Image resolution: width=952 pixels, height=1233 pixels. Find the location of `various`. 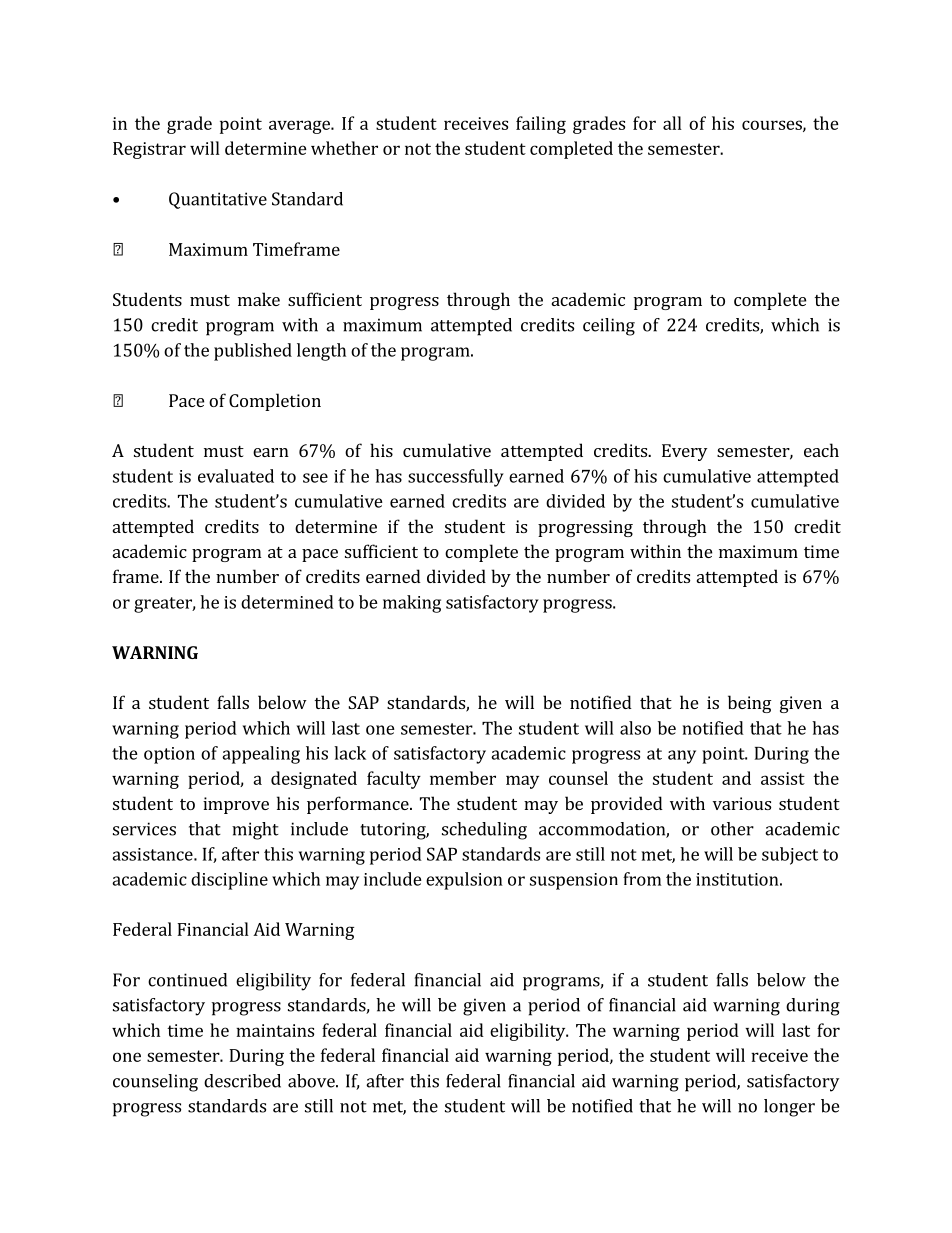

various is located at coordinates (742, 803).
